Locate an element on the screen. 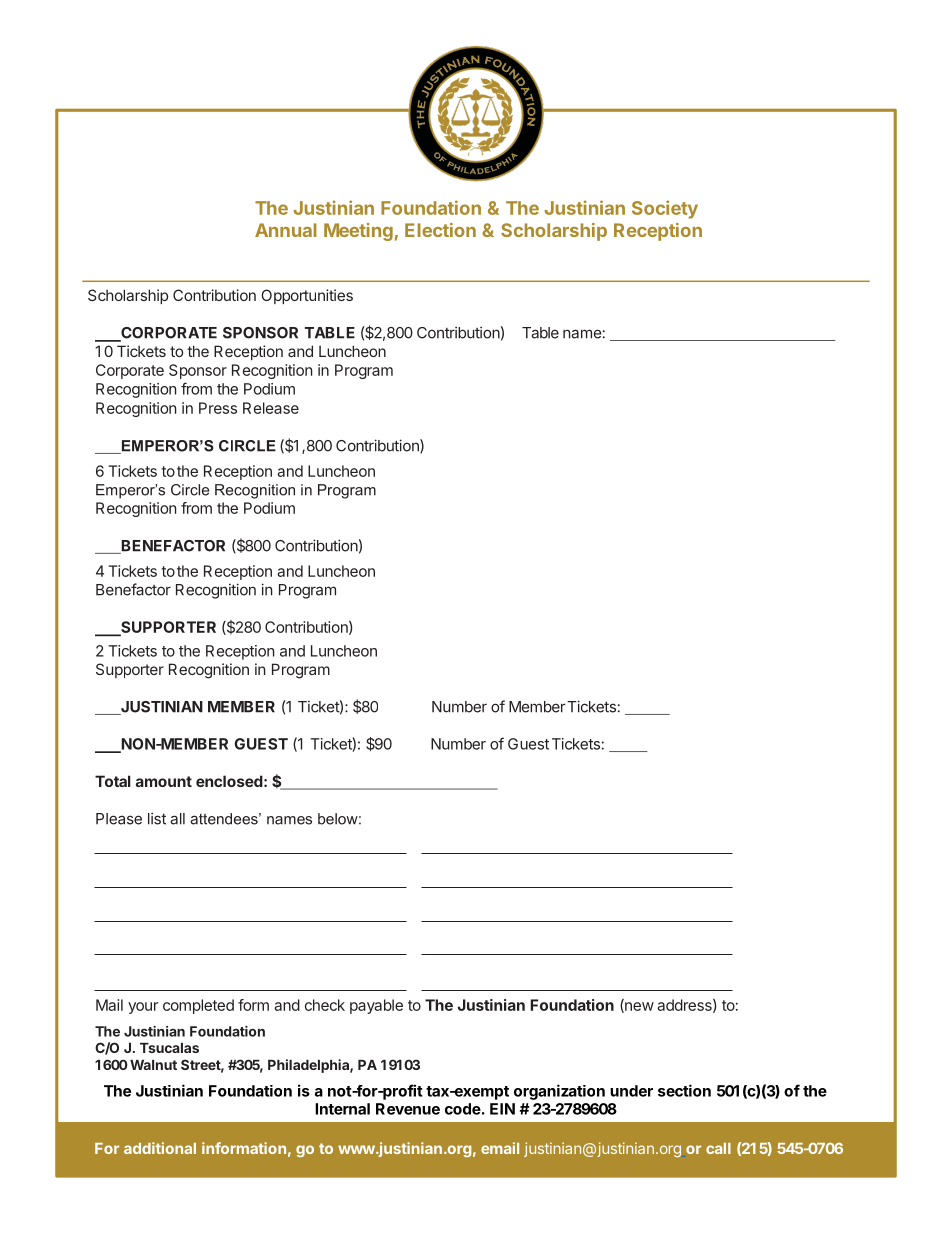  Society is located at coordinates (665, 209).
